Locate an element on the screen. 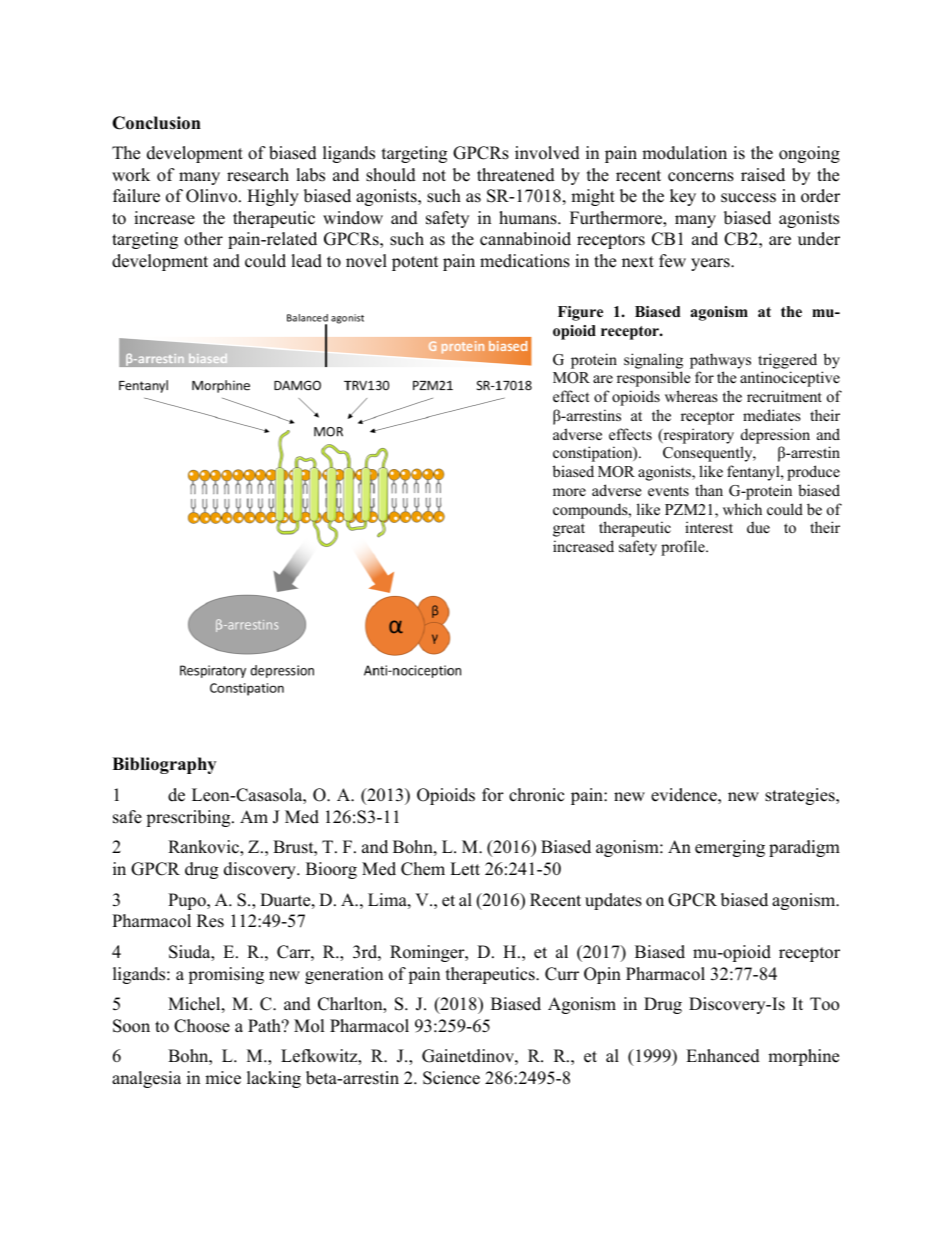  raised is located at coordinates (763, 175).
